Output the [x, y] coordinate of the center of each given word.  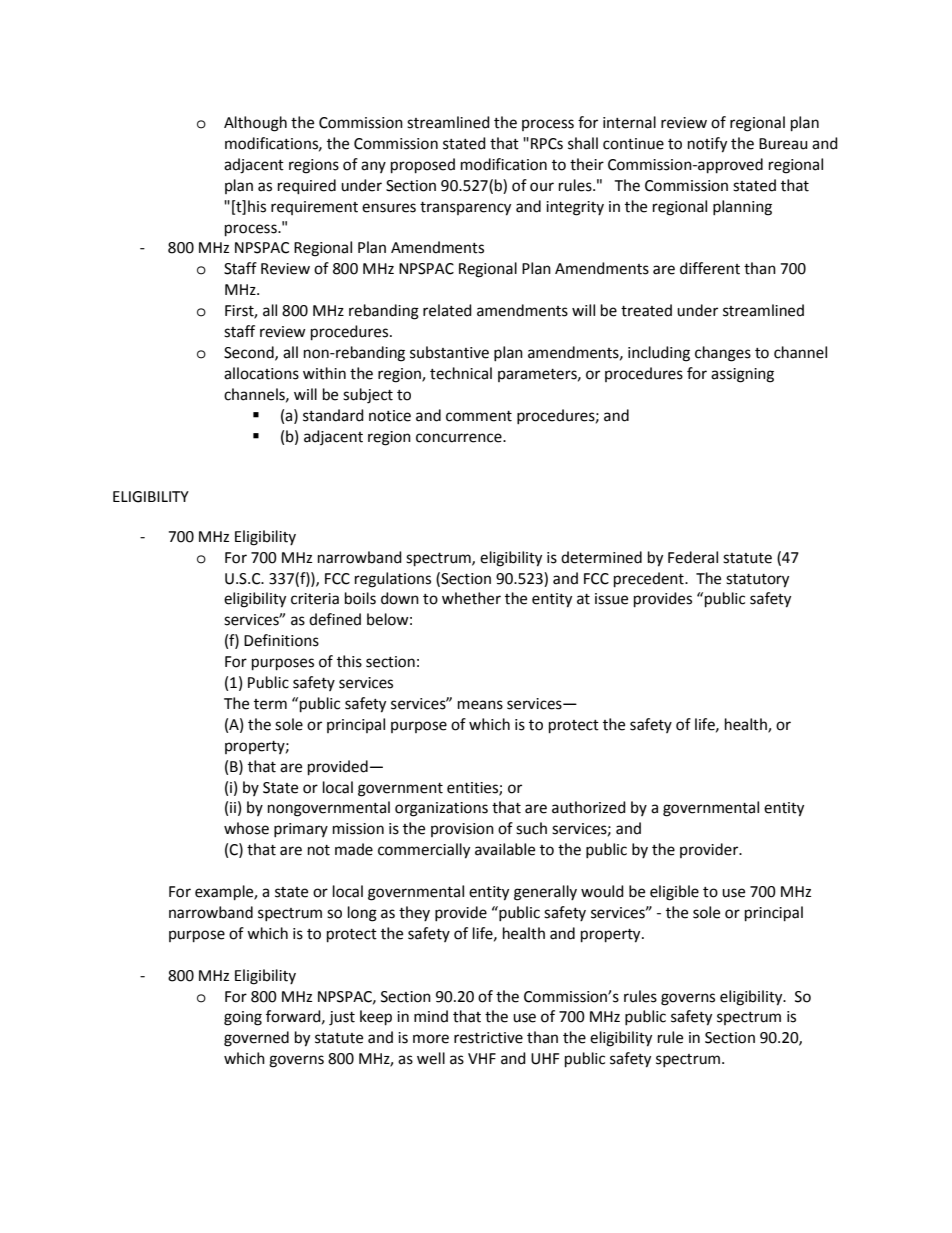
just [342, 1018]
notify [707, 145]
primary [301, 830]
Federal [693, 557]
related [447, 310]
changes [723, 354]
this [349, 661]
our [542, 187]
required [307, 187]
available [505, 849]
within [324, 373]
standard [333, 415]
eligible [674, 893]
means [480, 705]
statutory [757, 581]
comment [479, 416]
